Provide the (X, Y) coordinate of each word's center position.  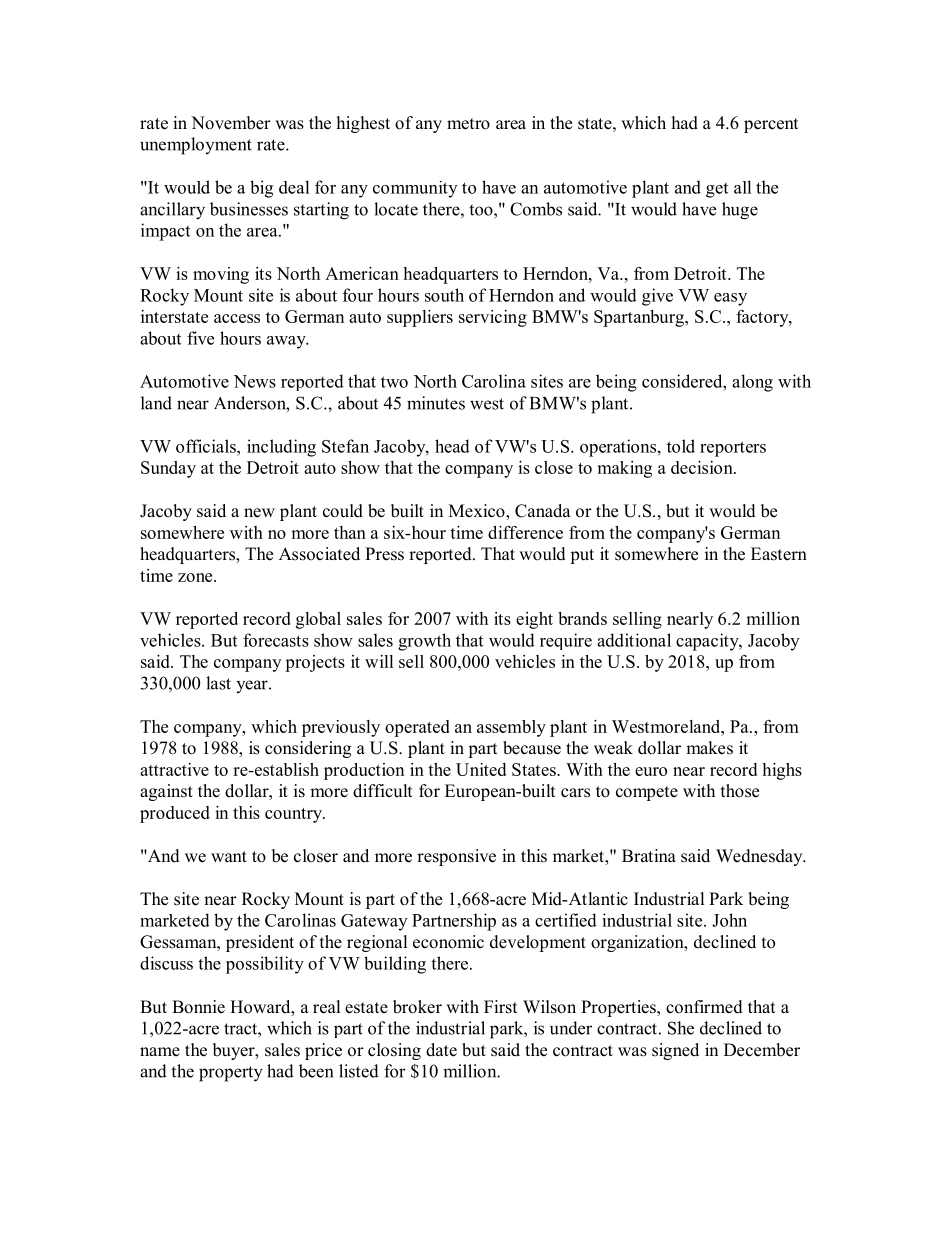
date (441, 1050)
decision (703, 467)
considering (308, 749)
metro (468, 124)
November (231, 123)
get (717, 190)
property (231, 1074)
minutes (436, 403)
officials (207, 446)
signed (675, 1051)
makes (709, 748)
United (481, 769)
